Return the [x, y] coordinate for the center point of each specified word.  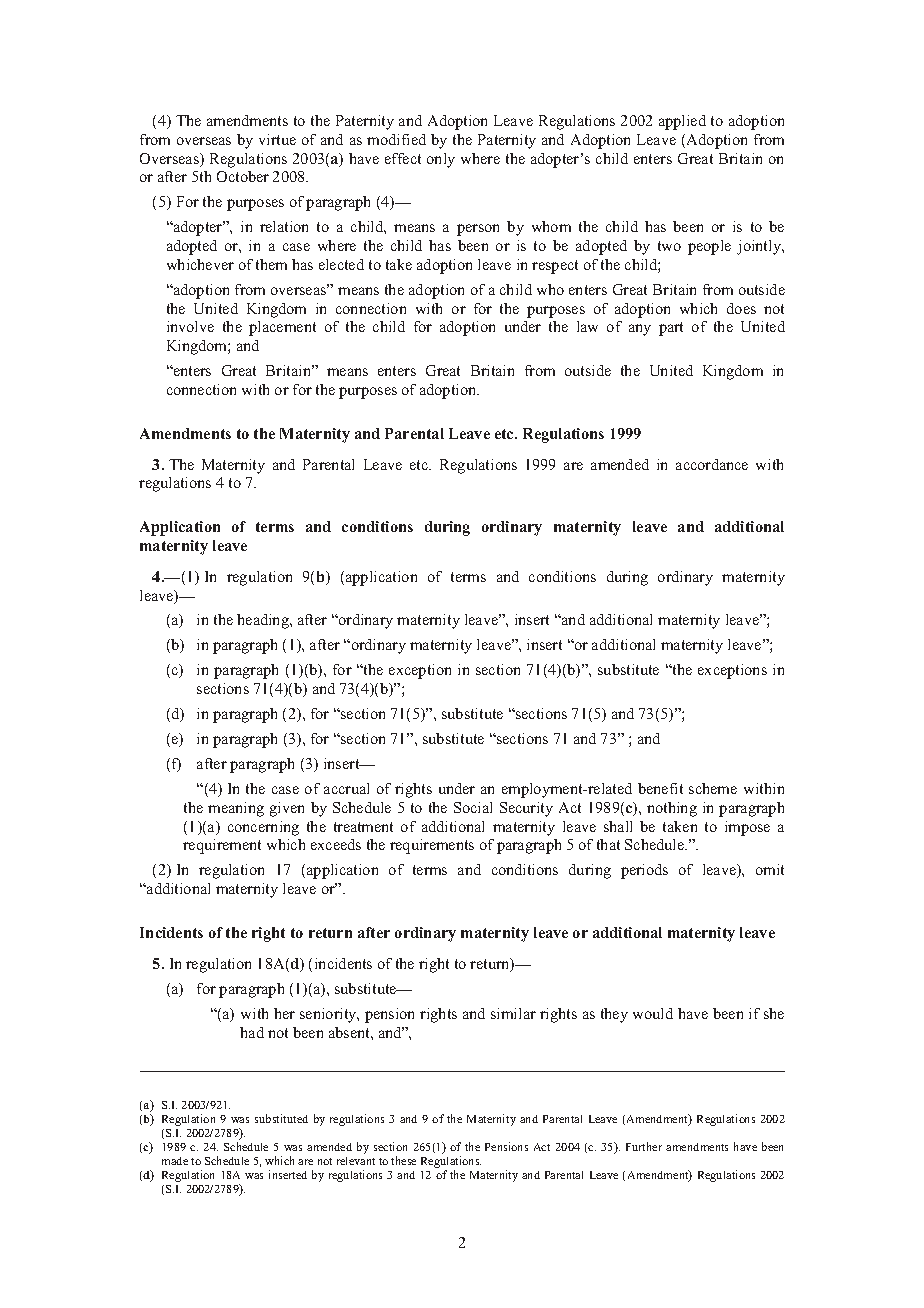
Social [473, 807]
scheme [713, 788]
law [587, 326]
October [243, 176]
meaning [236, 809]
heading [264, 621]
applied [682, 122]
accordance [712, 464]
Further [644, 1146]
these [403, 1160]
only [441, 160]
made [175, 1161]
